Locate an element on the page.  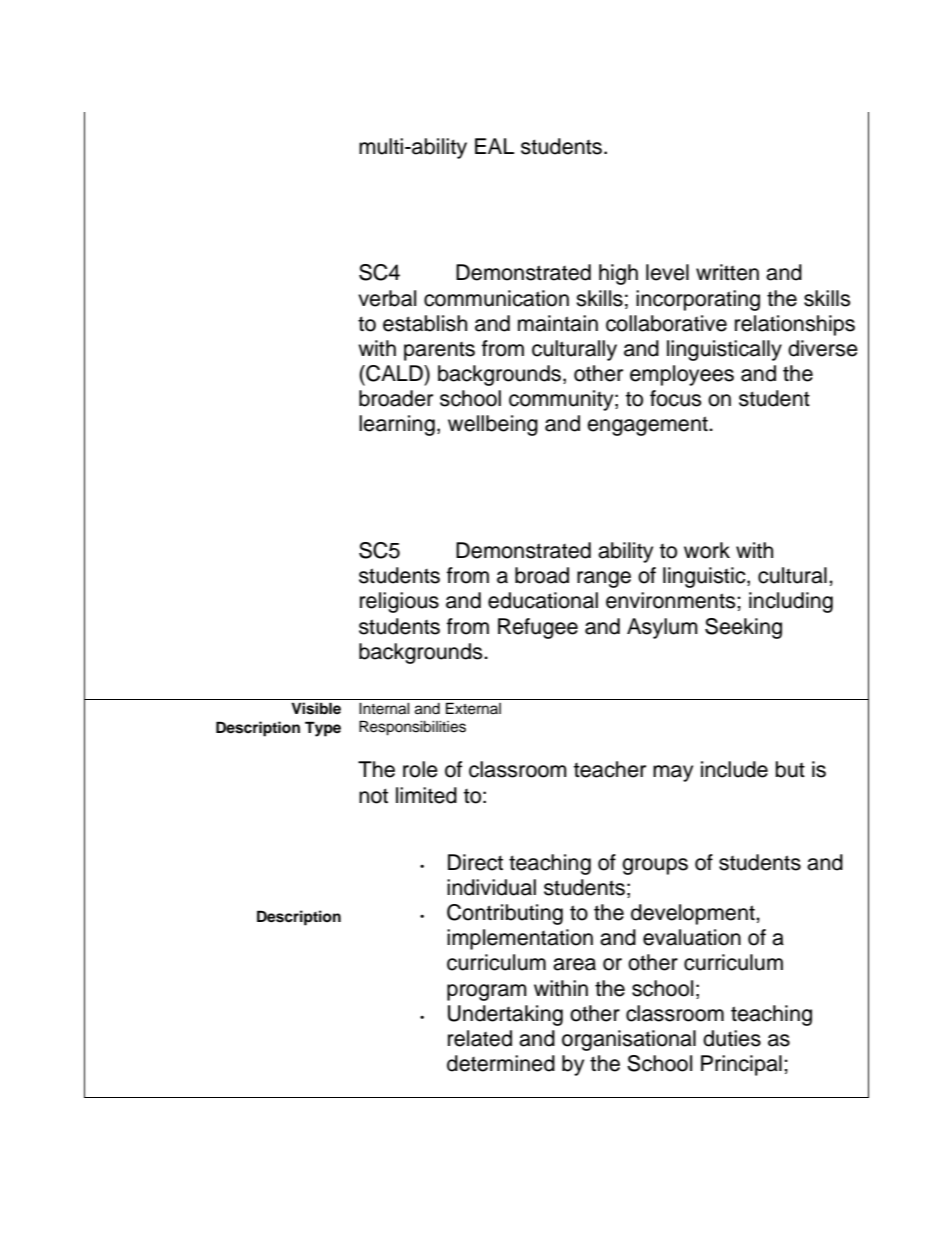
including is located at coordinates (791, 602).
